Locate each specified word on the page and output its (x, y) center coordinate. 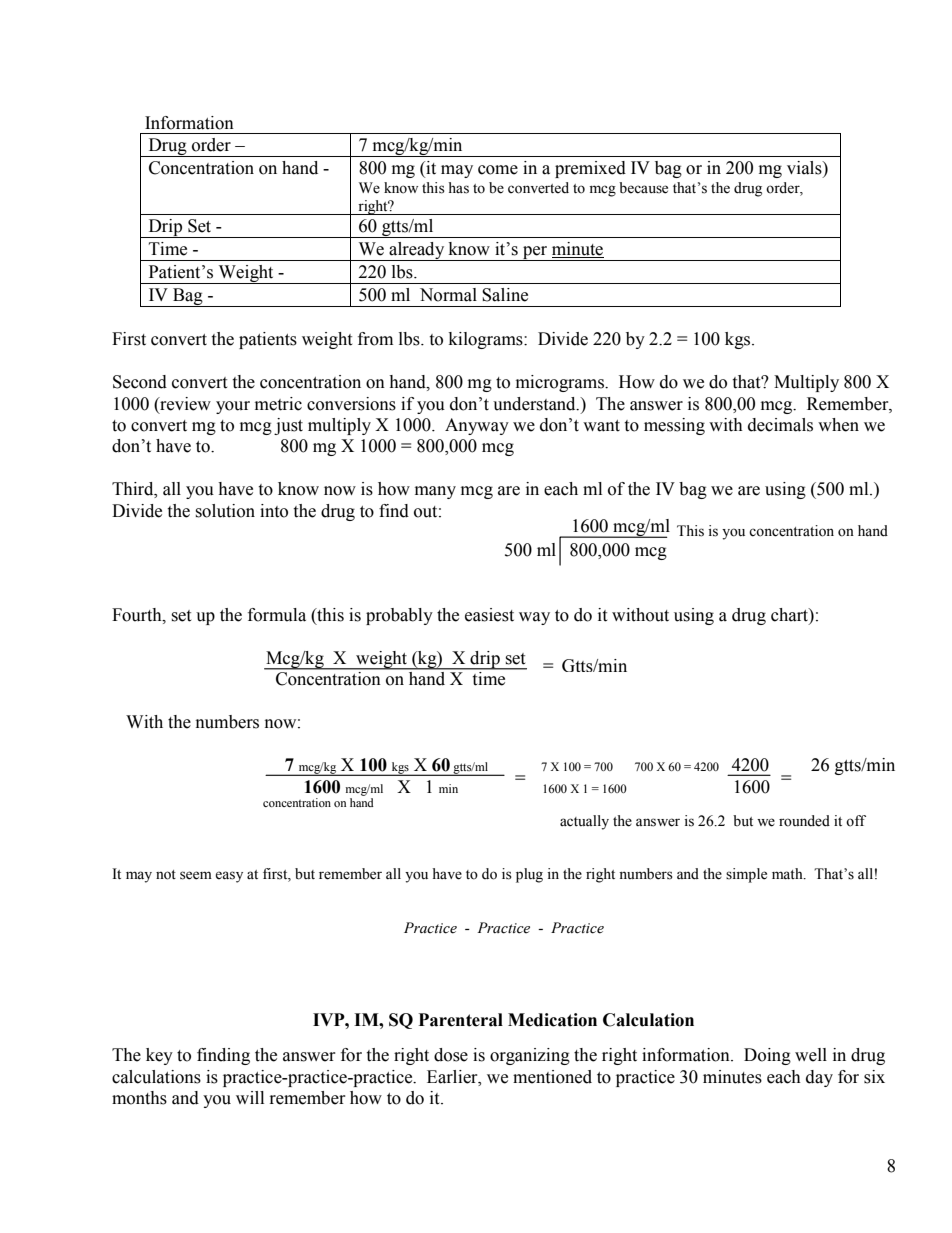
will (250, 1097)
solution (225, 511)
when (838, 425)
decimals (780, 425)
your (233, 407)
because (643, 188)
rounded (804, 821)
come (498, 170)
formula (277, 615)
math (788, 874)
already (417, 251)
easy (229, 877)
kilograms (487, 340)
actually (584, 822)
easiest (489, 615)
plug (529, 875)
